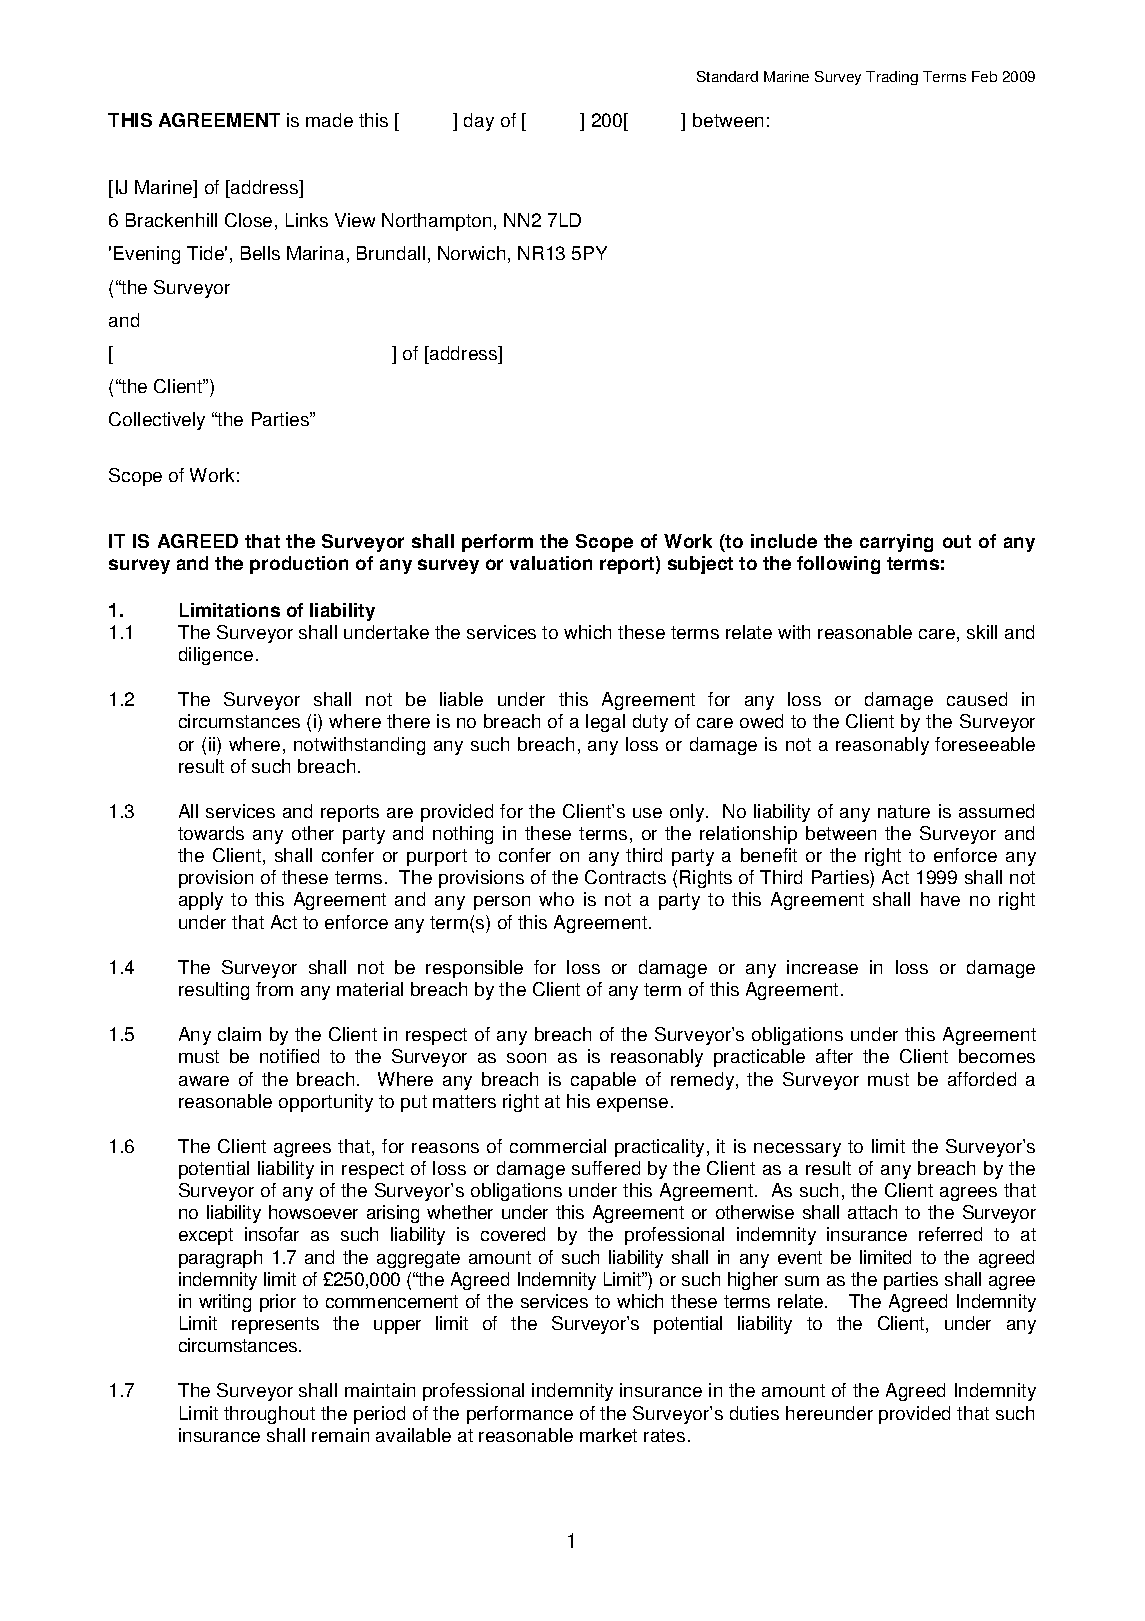 This page has width=1145, height=1621. What do you see at coordinates (329, 120) in the page?
I see `made` at bounding box center [329, 120].
